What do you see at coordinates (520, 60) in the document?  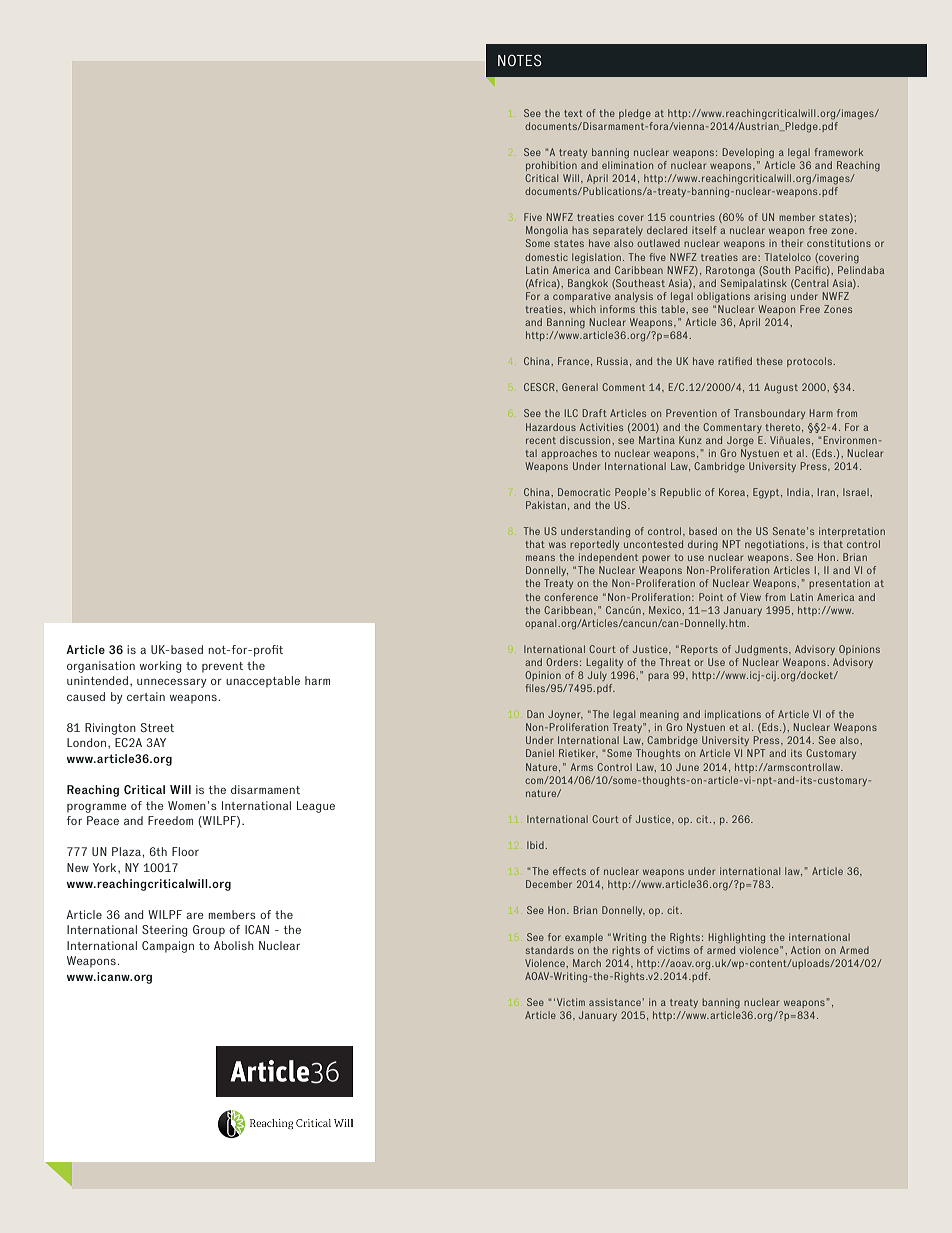 I see `NOTES` at bounding box center [520, 60].
